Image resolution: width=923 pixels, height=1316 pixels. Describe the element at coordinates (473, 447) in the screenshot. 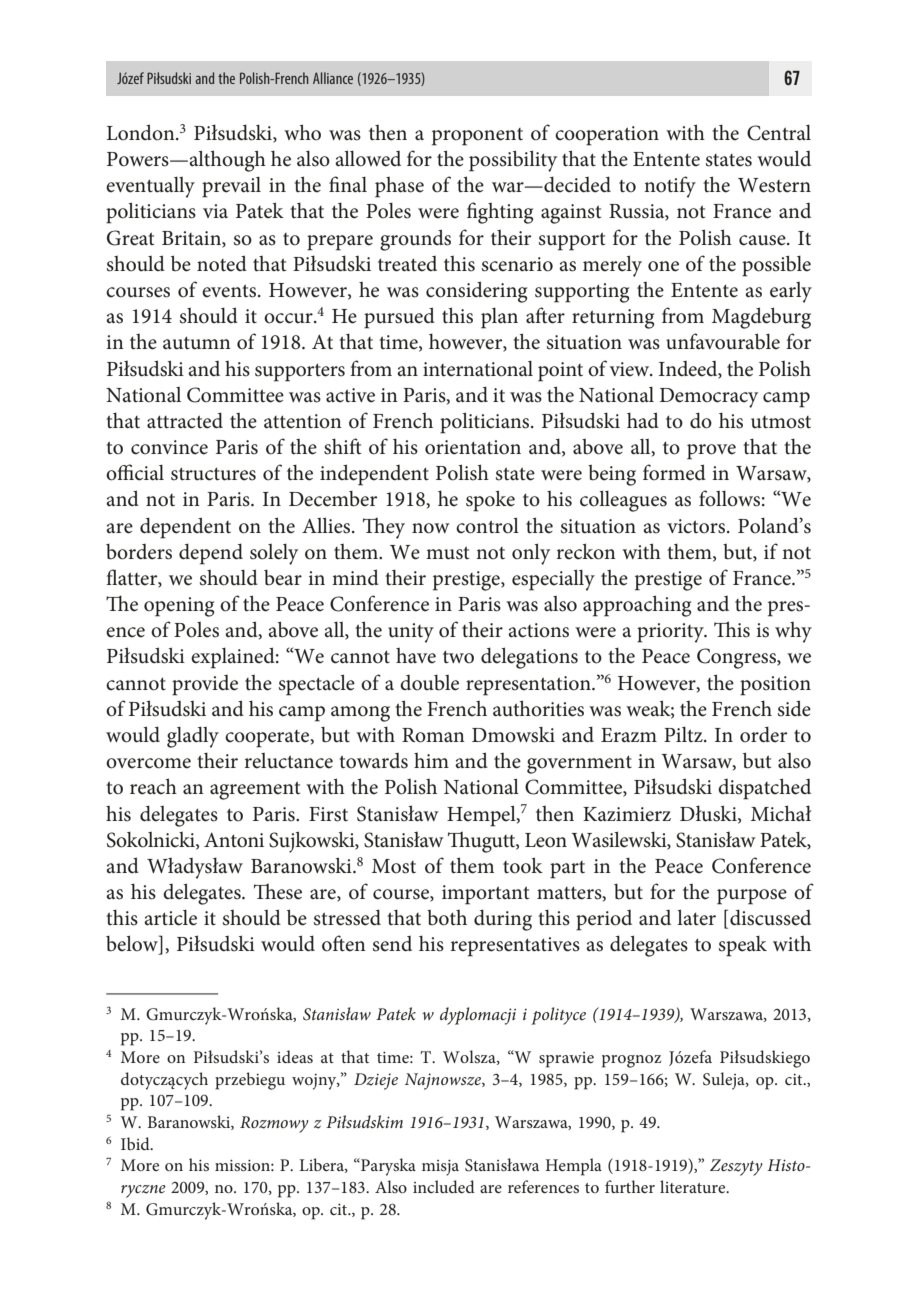

I see `orientation` at that location.
